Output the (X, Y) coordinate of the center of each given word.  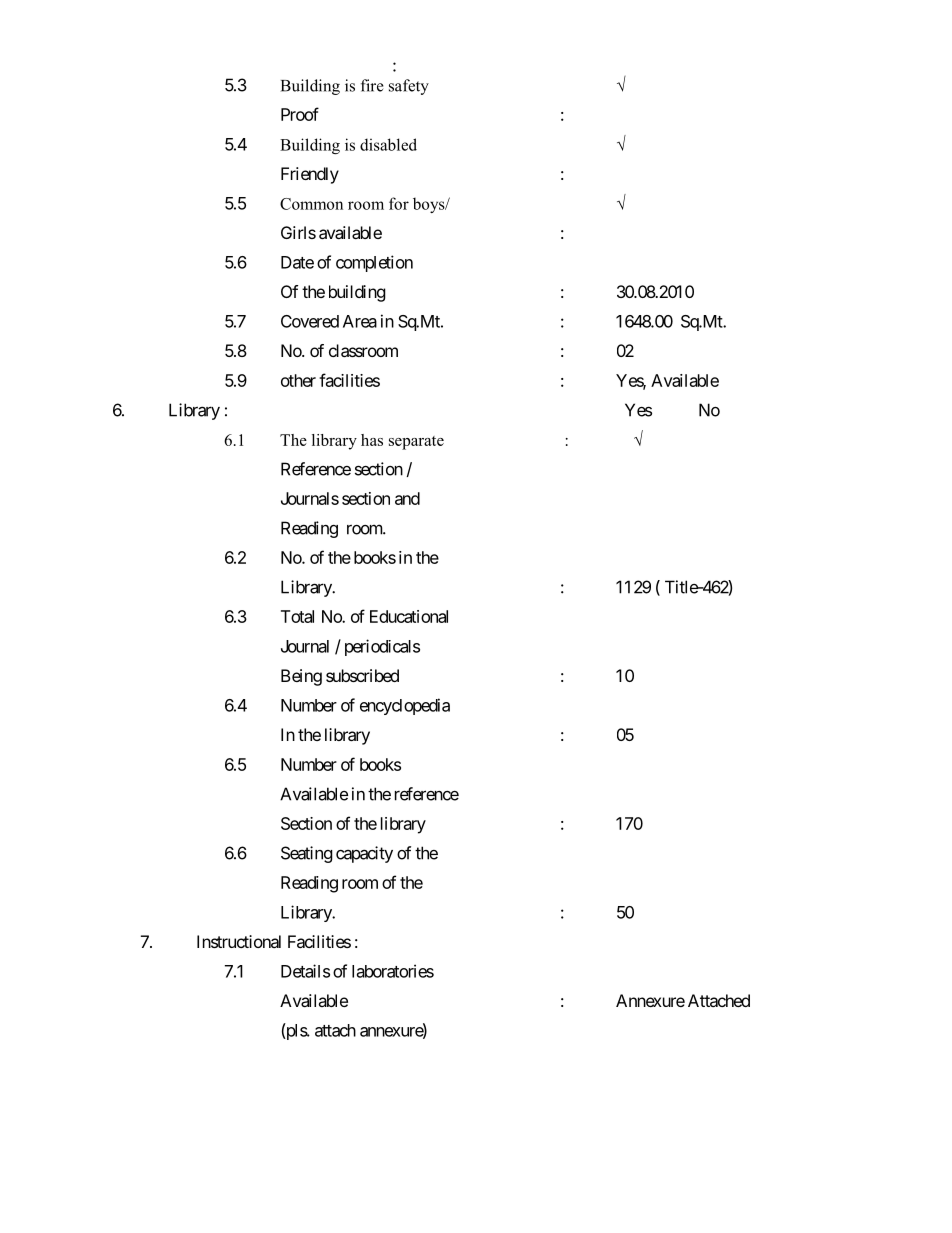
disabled (388, 144)
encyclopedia (405, 706)
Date (297, 262)
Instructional (239, 941)
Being (301, 677)
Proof (300, 114)
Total (297, 616)
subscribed (362, 675)
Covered (310, 321)
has (372, 440)
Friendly (310, 175)
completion (374, 263)
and (407, 498)
